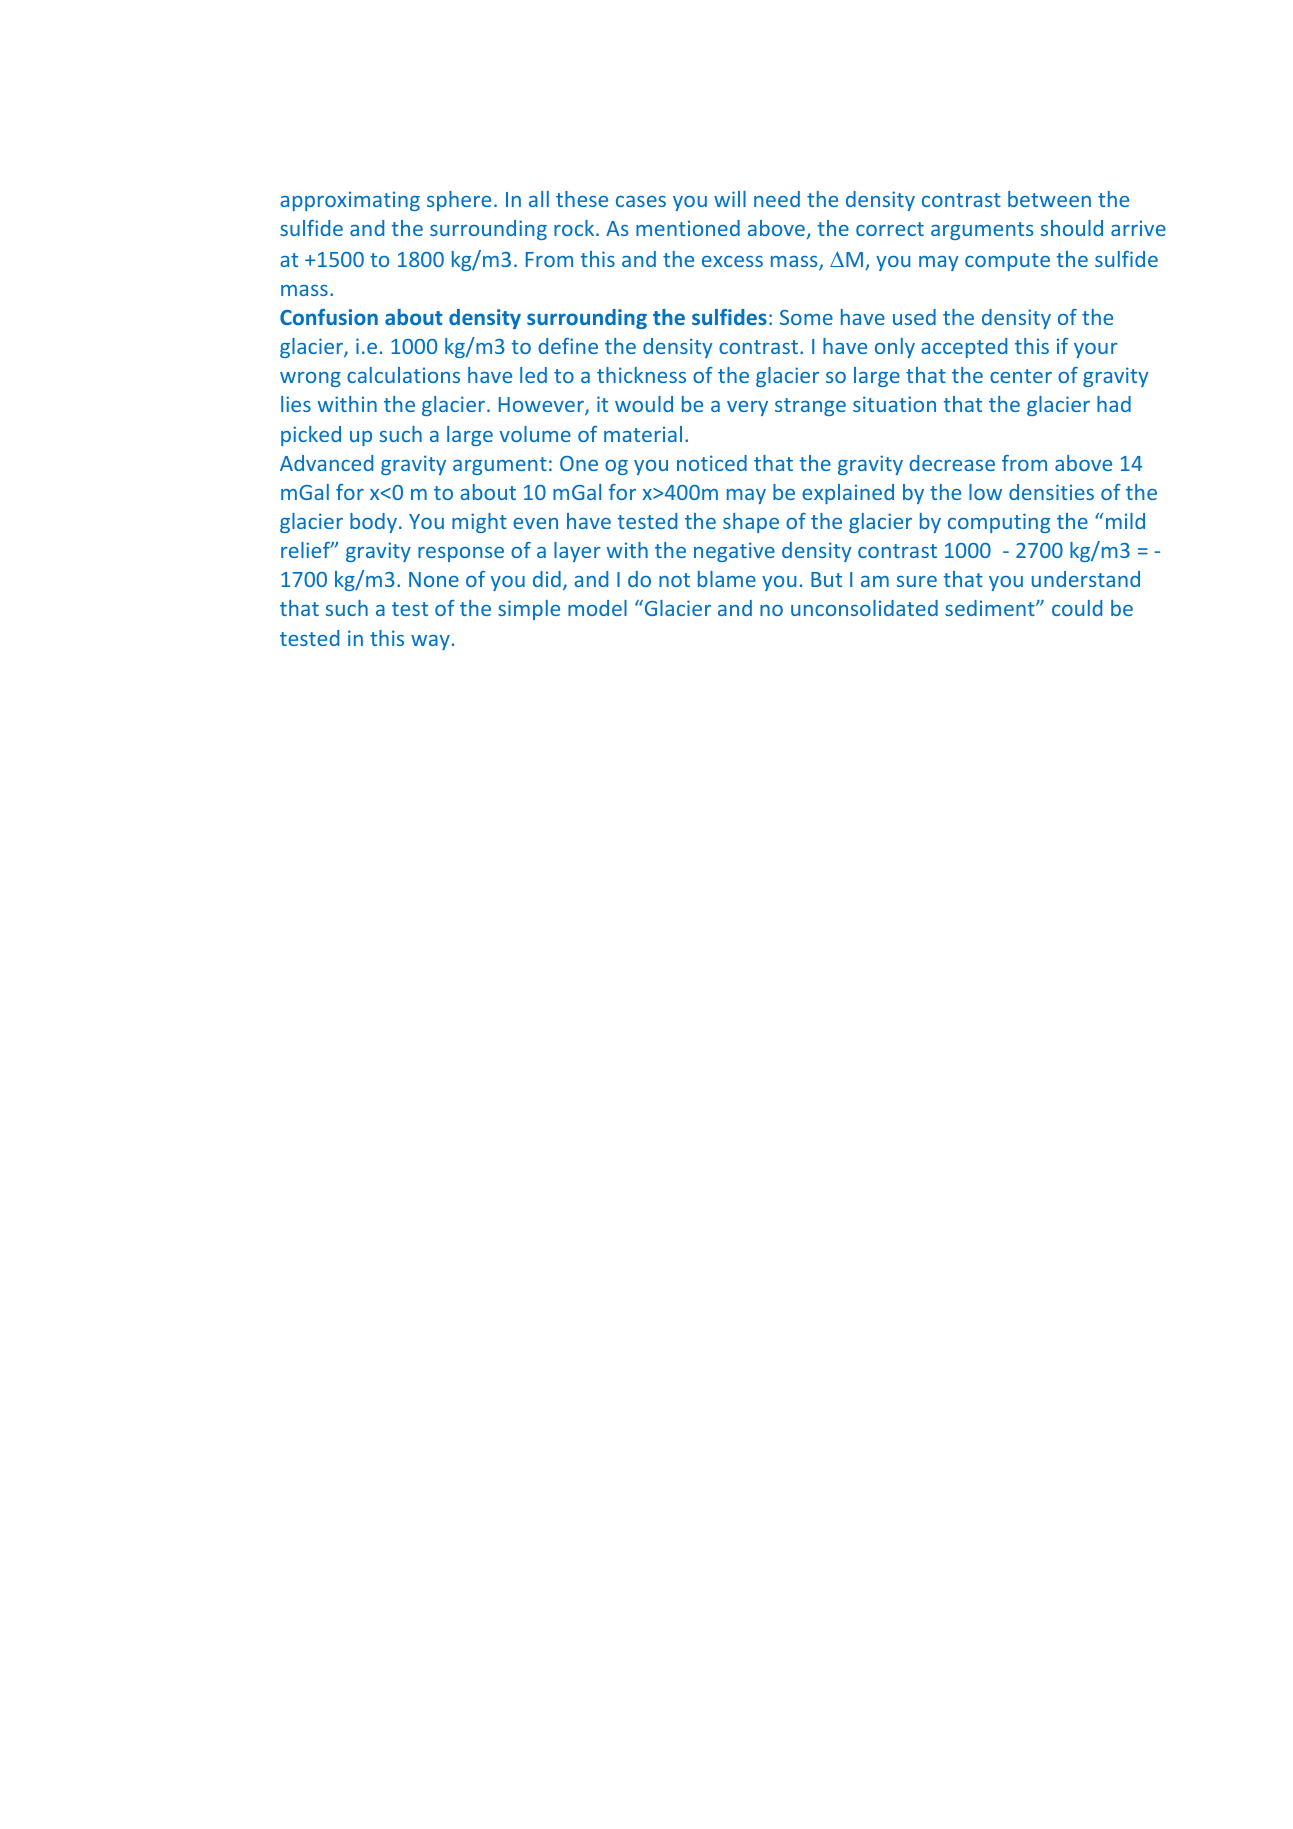  What do you see at coordinates (1051, 492) in the screenshot?
I see `densities` at bounding box center [1051, 492].
